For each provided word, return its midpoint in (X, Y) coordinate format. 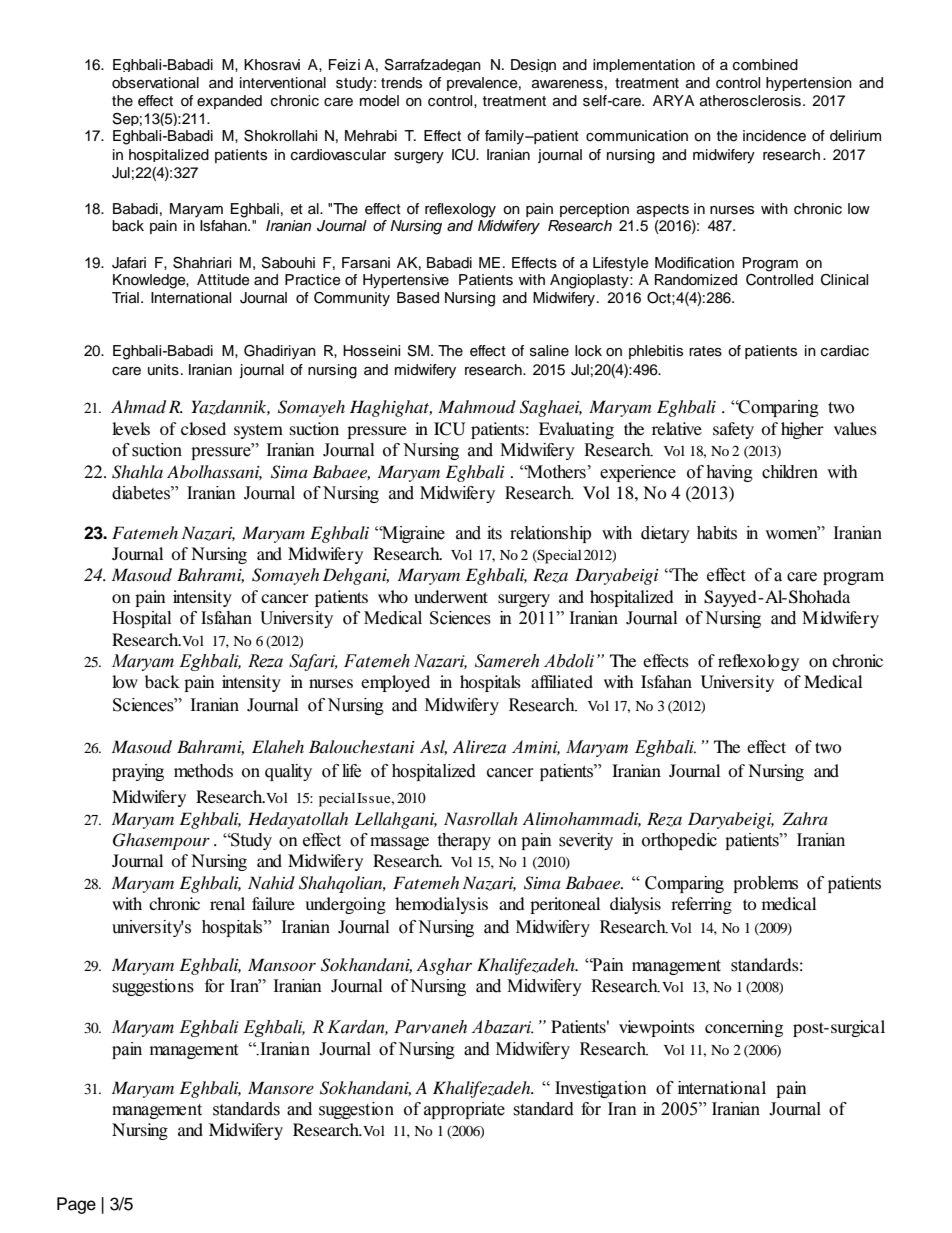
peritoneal (565, 905)
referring (701, 905)
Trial (125, 297)
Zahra (805, 818)
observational (155, 83)
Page (76, 1205)
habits (717, 533)
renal (227, 903)
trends (401, 83)
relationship (550, 534)
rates (705, 351)
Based (418, 298)
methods (203, 771)
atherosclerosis (750, 101)
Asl (433, 747)
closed (203, 428)
